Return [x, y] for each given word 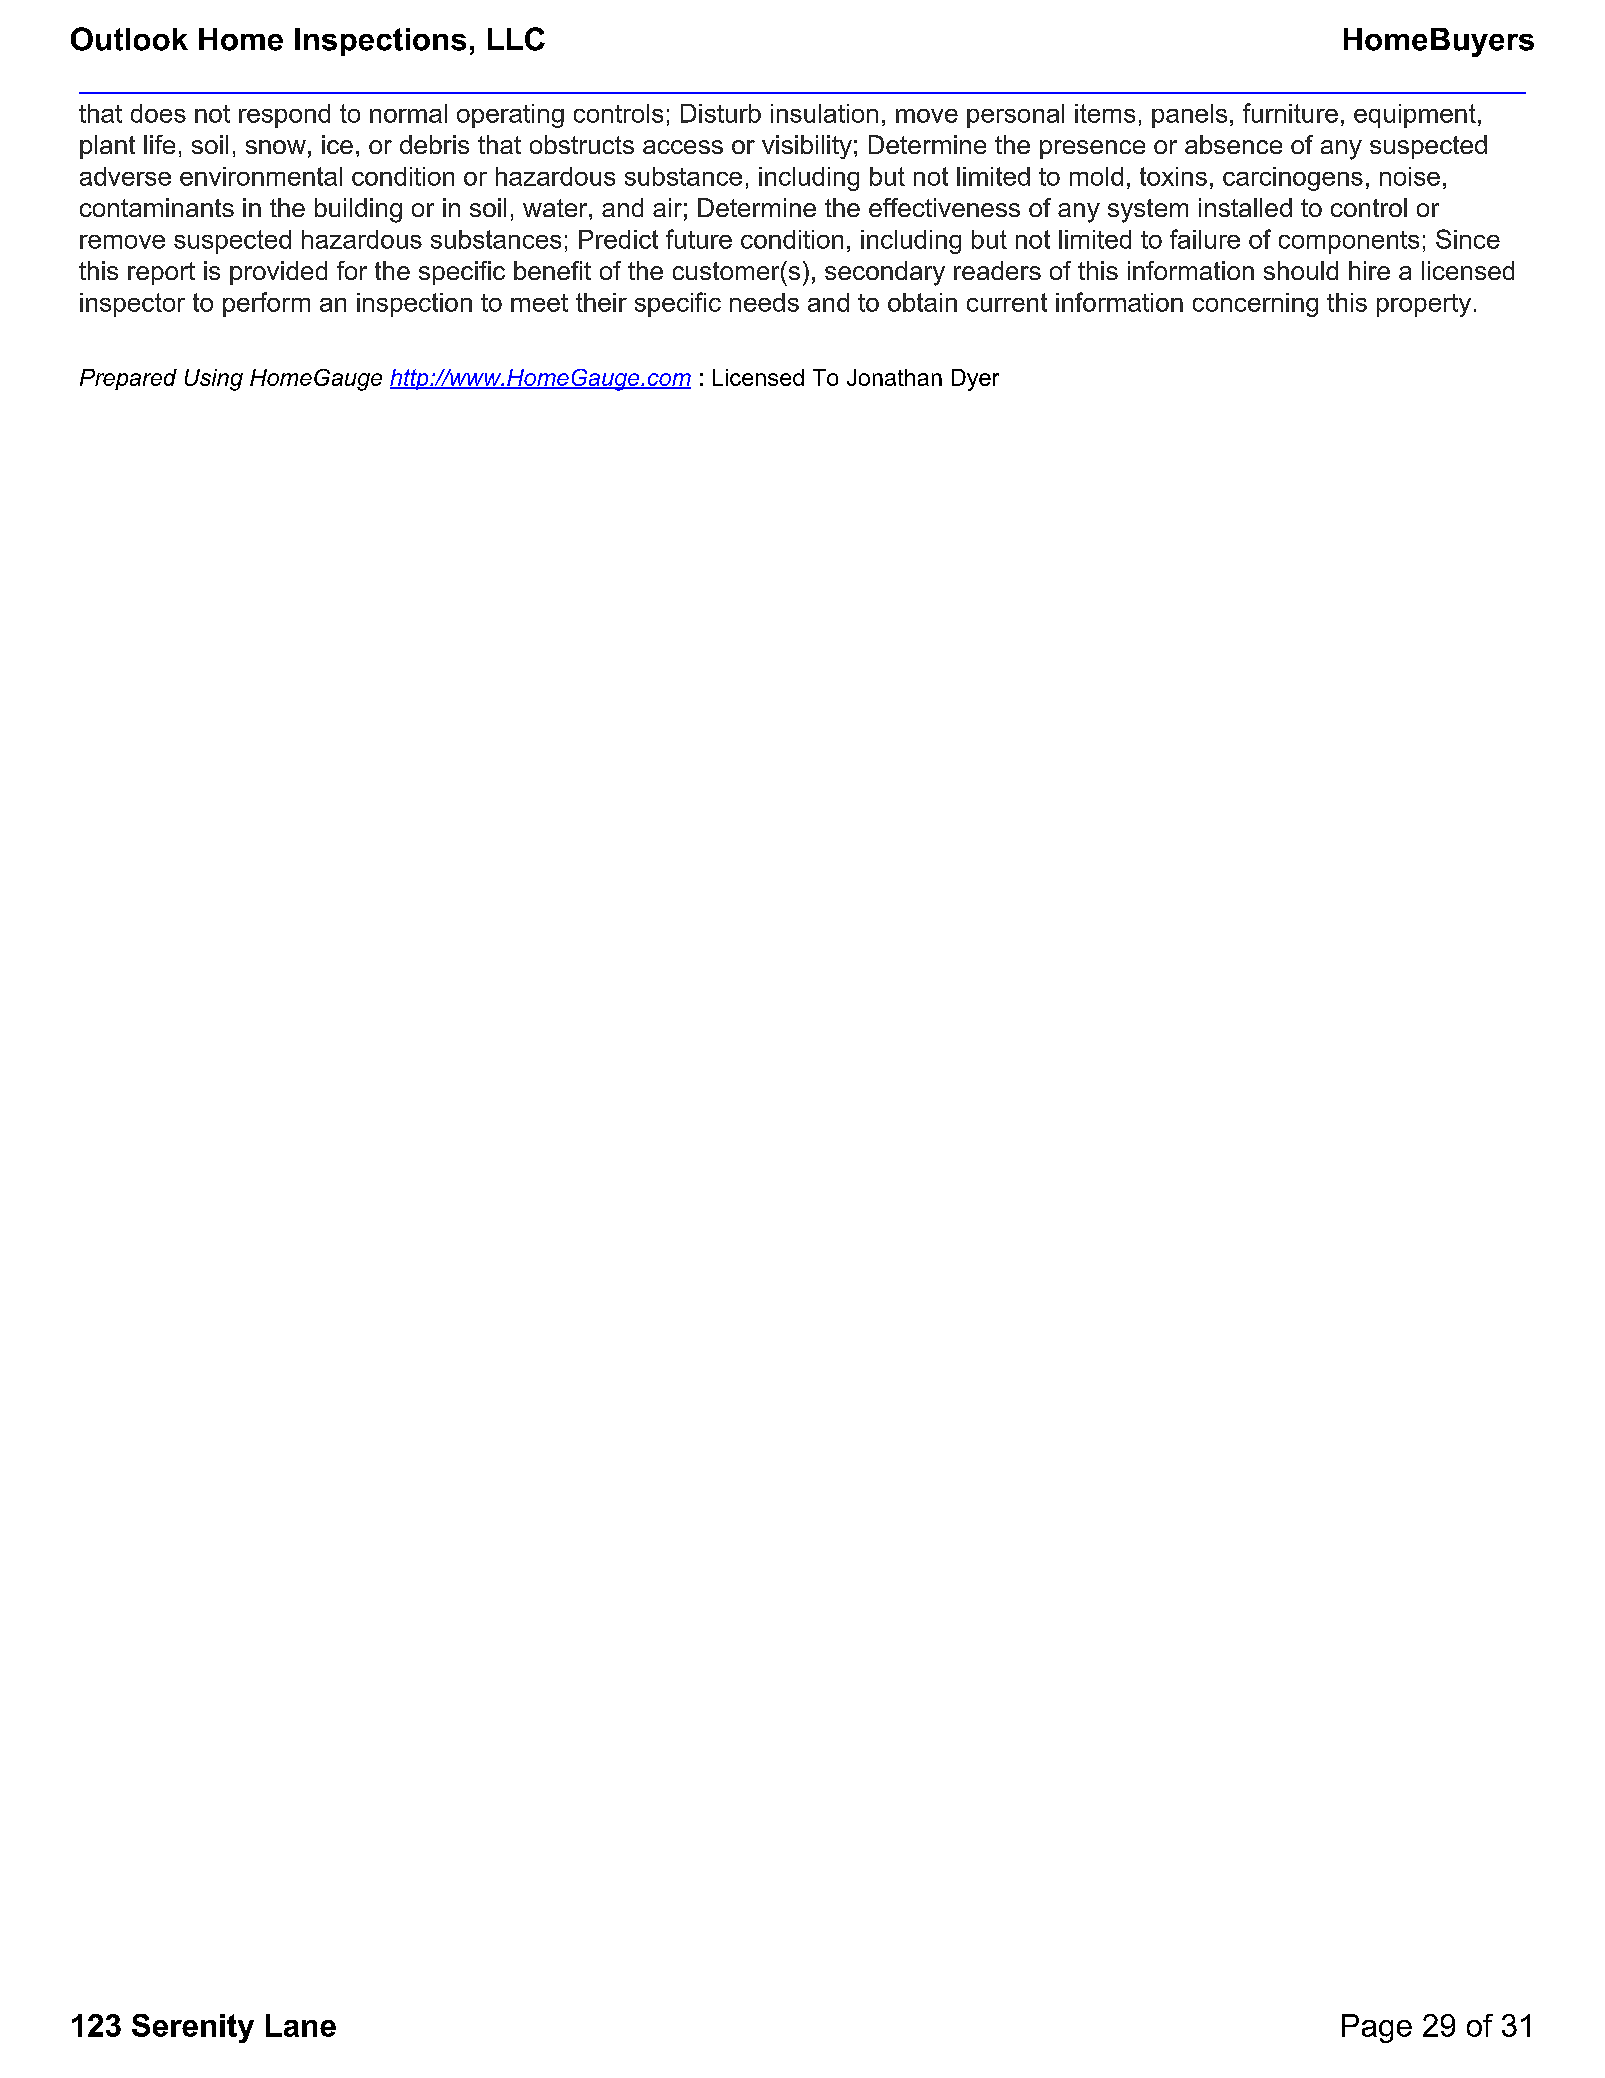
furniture [1290, 113]
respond [284, 116]
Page [1377, 2028]
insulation [824, 113]
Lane [301, 2025]
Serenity [193, 2028]
